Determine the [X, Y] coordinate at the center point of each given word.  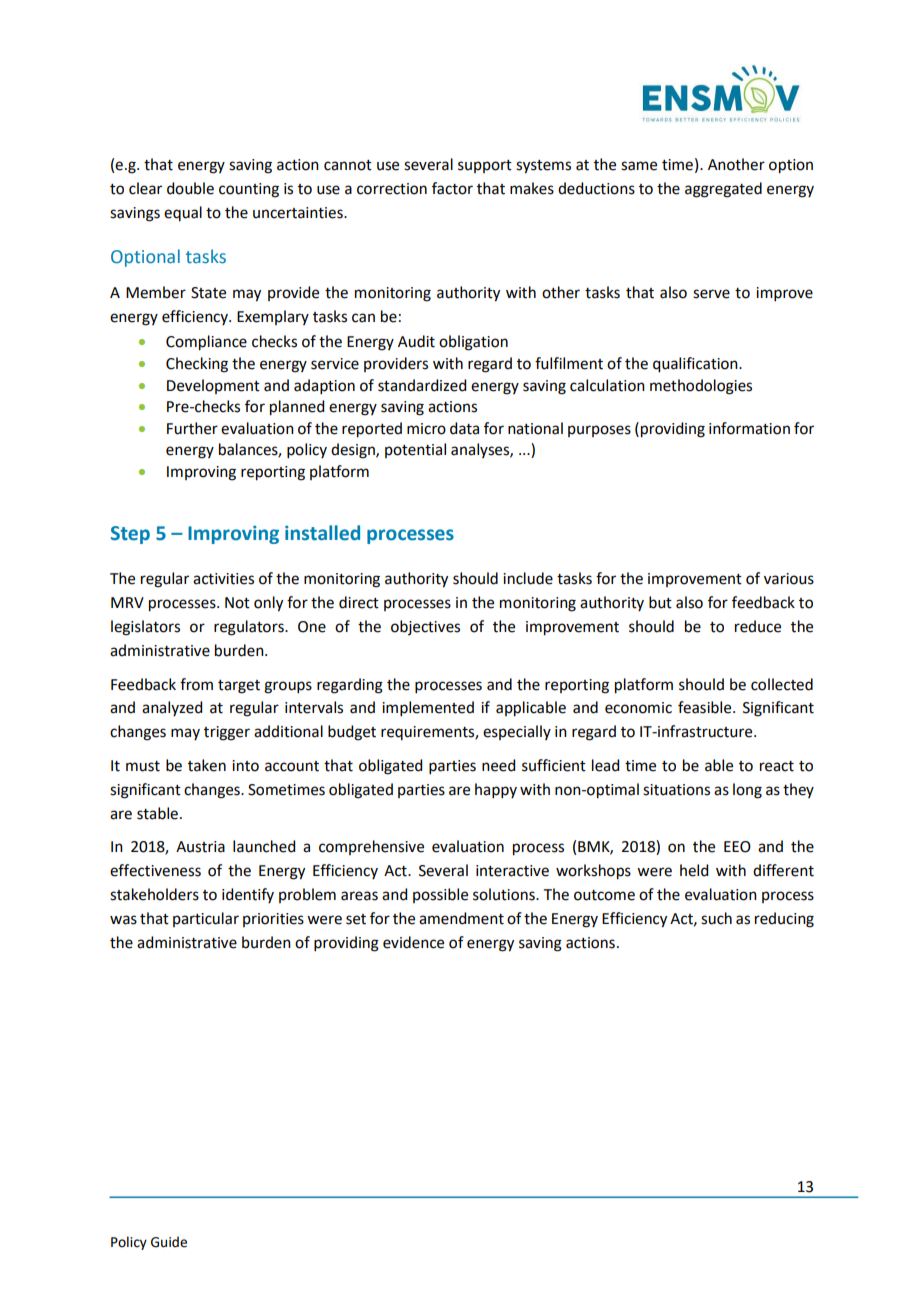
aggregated [723, 190]
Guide [169, 1242]
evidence [413, 942]
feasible [706, 707]
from [196, 684]
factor [452, 188]
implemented [428, 708]
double [190, 188]
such [716, 918]
